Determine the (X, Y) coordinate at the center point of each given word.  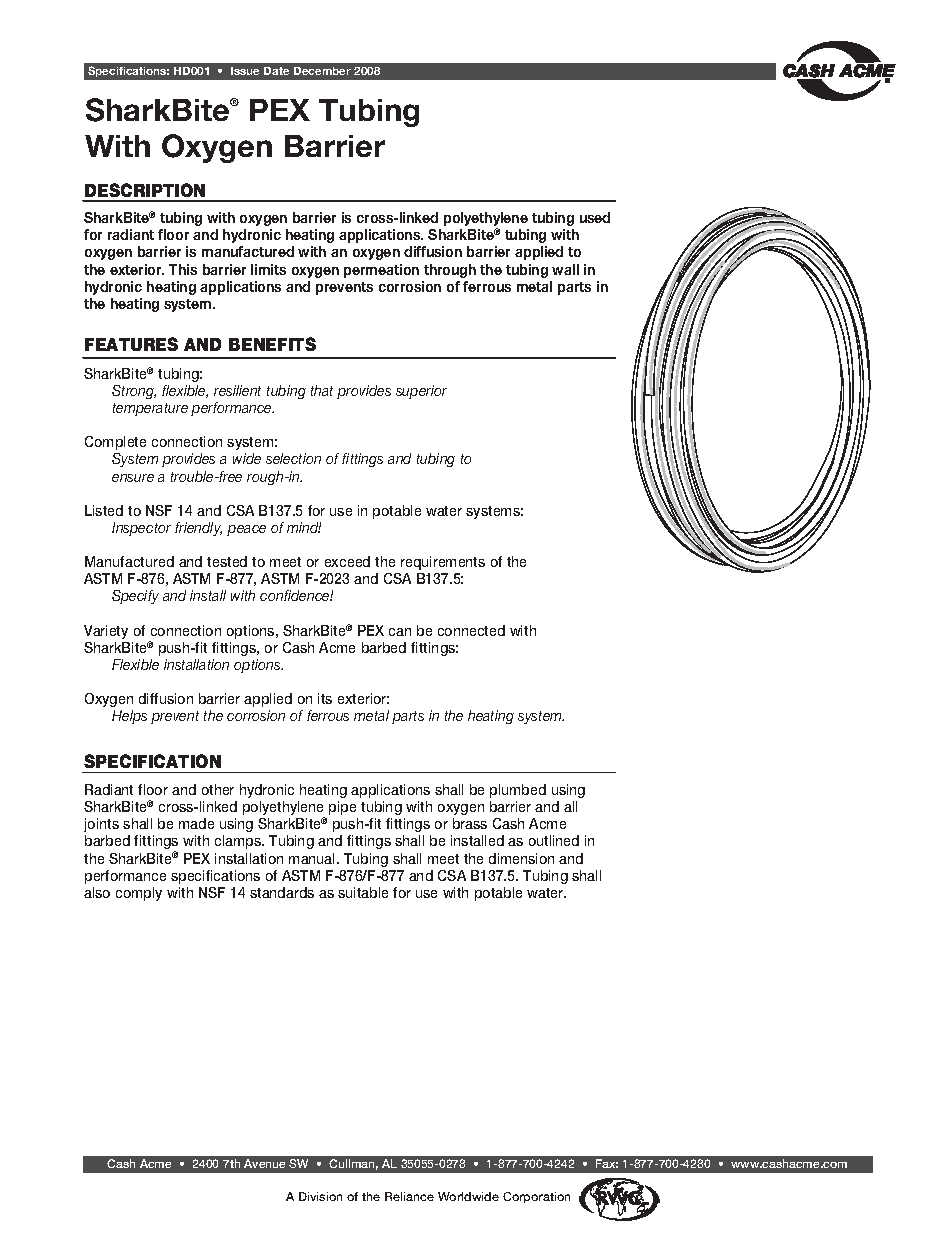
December (322, 71)
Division (320, 1196)
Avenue (264, 1163)
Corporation (536, 1197)
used (595, 217)
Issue (245, 71)
